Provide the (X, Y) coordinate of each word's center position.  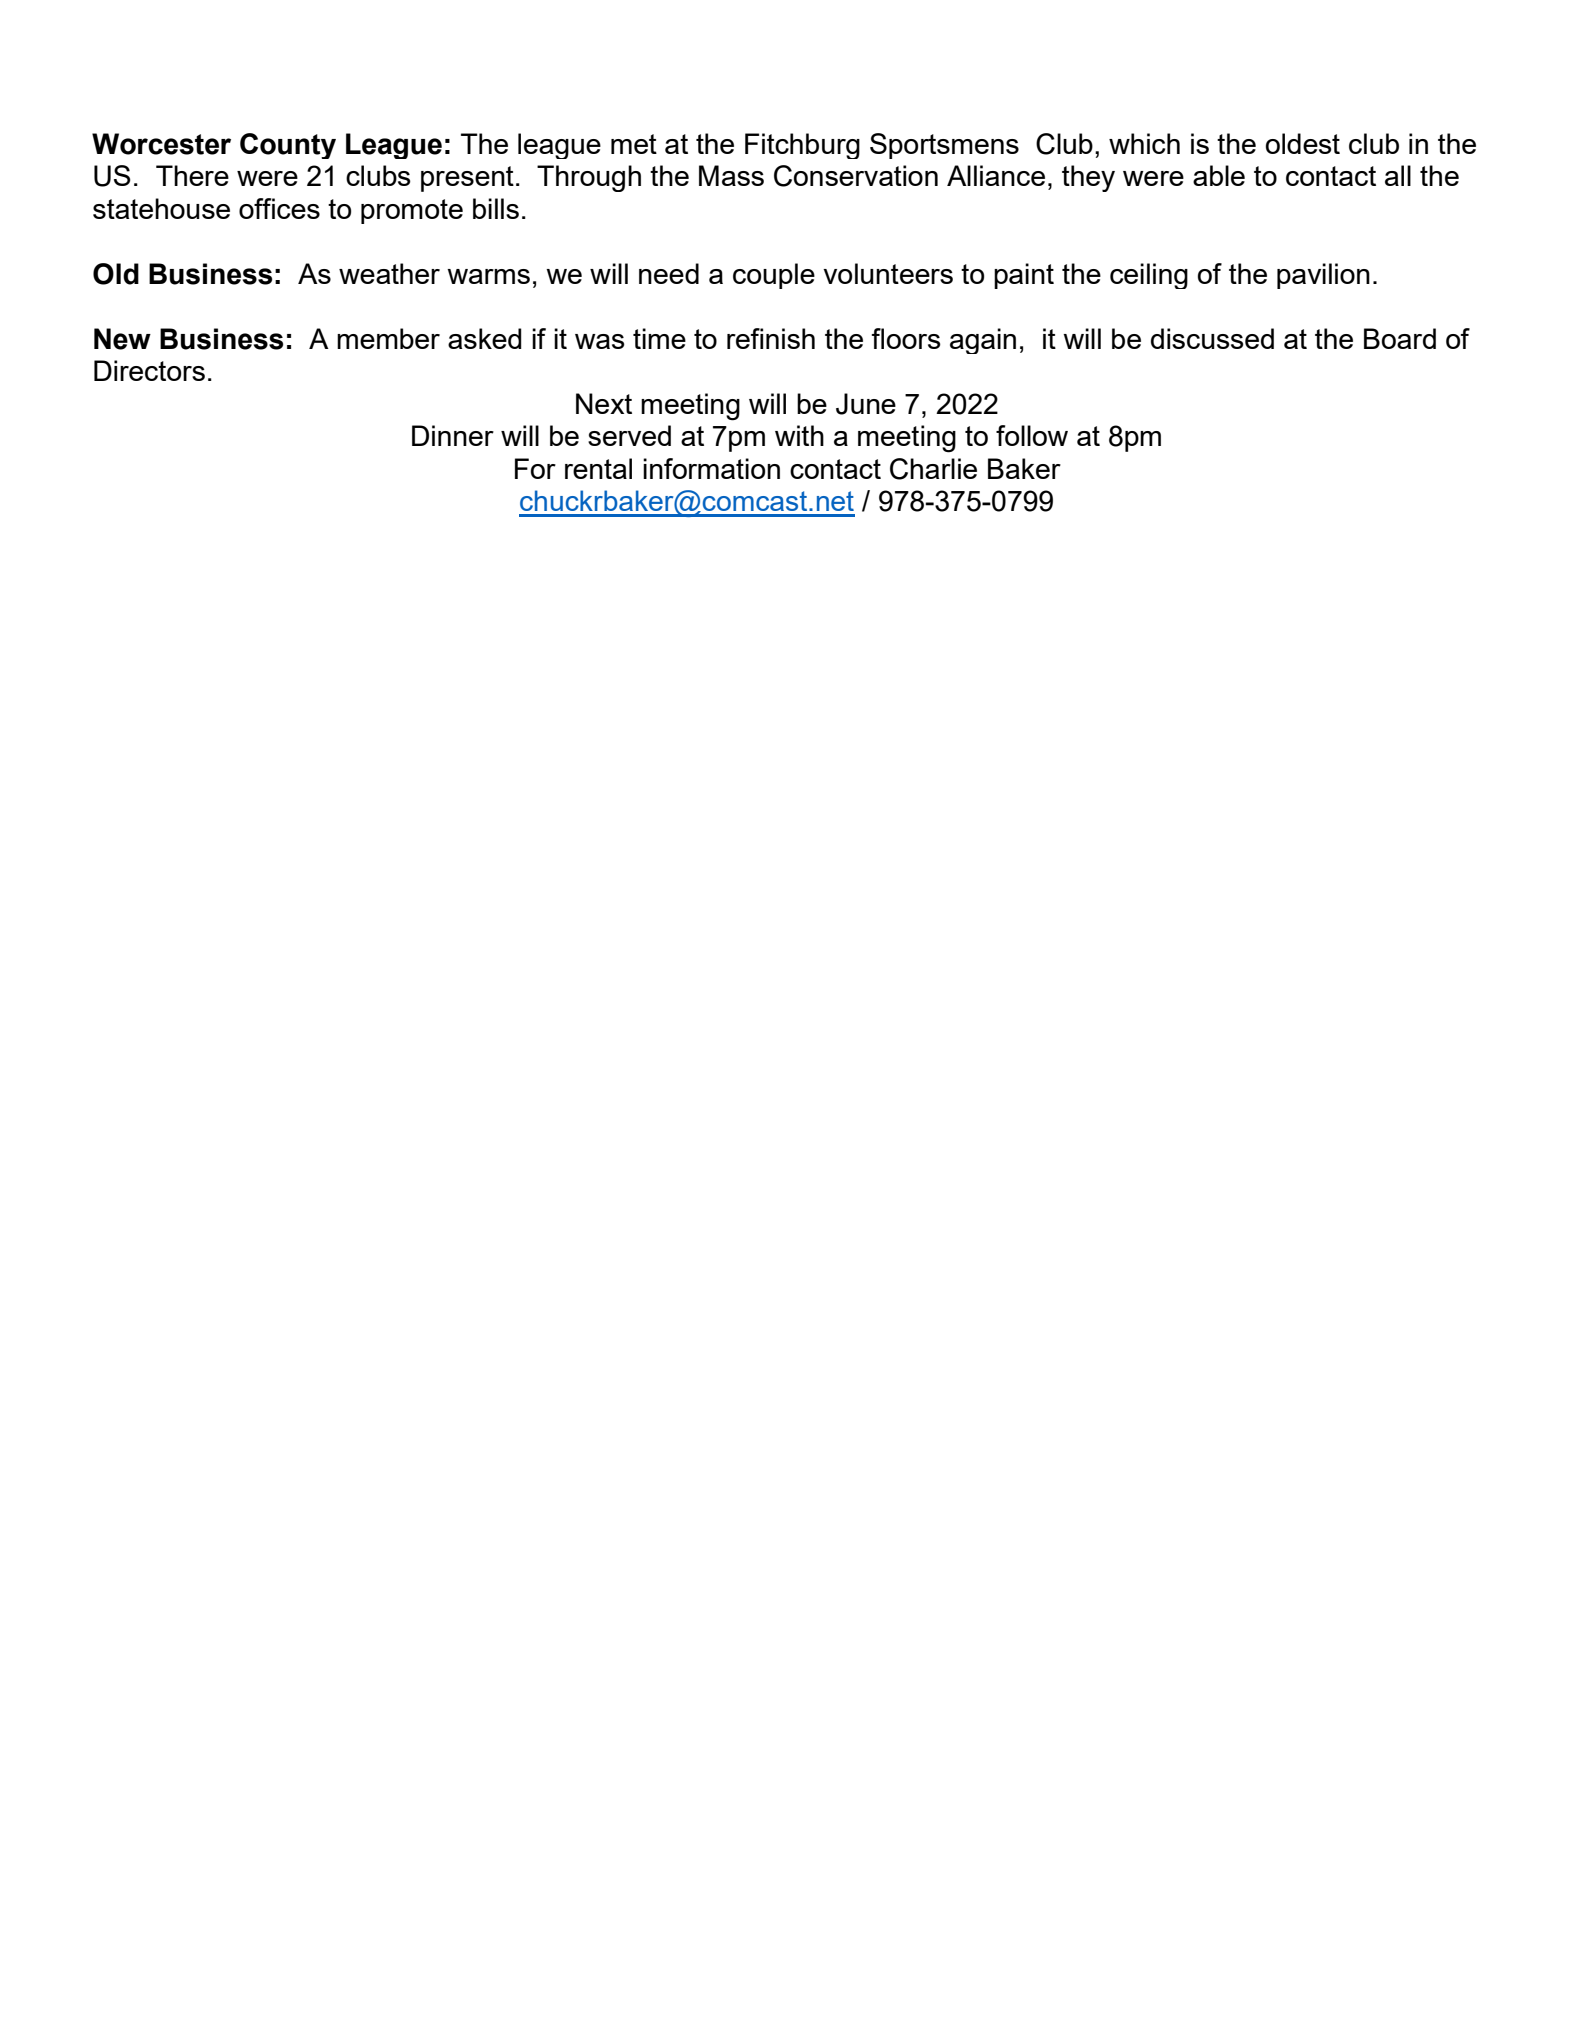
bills (496, 208)
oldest (1303, 143)
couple (774, 276)
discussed (1212, 338)
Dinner (453, 435)
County (288, 146)
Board (1400, 338)
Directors (149, 370)
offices (279, 208)
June (866, 404)
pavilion (1323, 276)
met (634, 144)
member (388, 338)
